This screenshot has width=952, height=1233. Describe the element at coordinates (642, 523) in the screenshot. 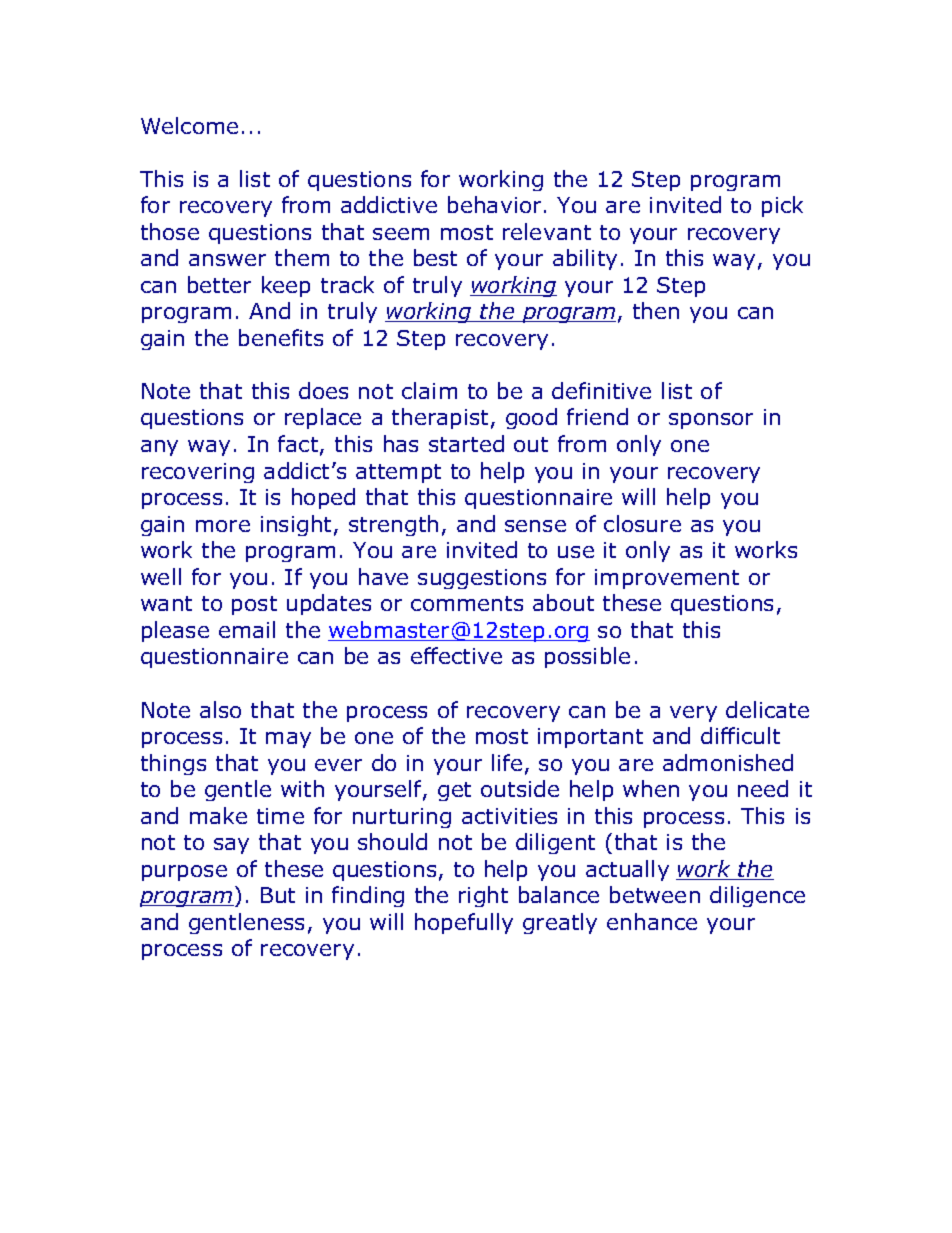

I see `closure` at that location.
